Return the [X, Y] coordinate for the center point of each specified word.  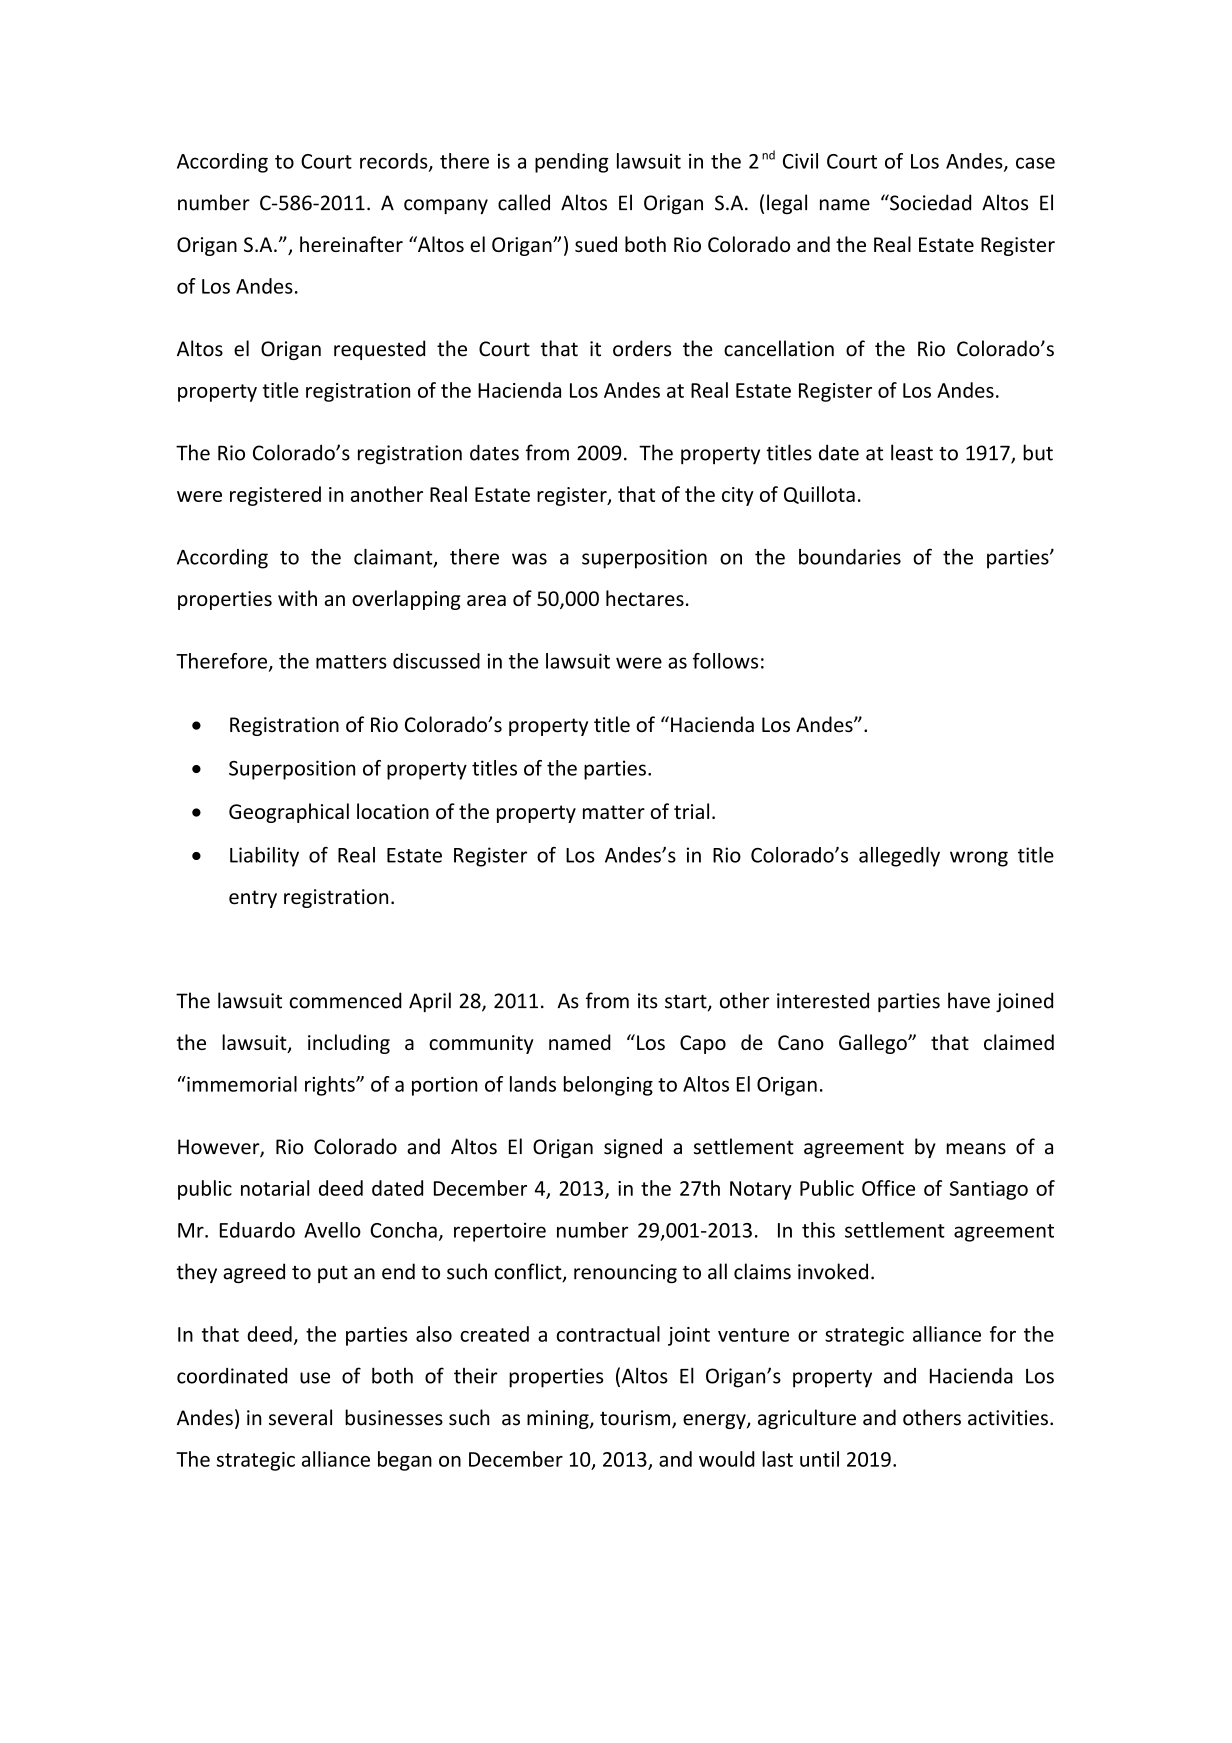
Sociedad [929, 202]
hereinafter [351, 244]
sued [596, 244]
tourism [636, 1419]
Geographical [289, 813]
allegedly [899, 857]
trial [691, 811]
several [300, 1417]
